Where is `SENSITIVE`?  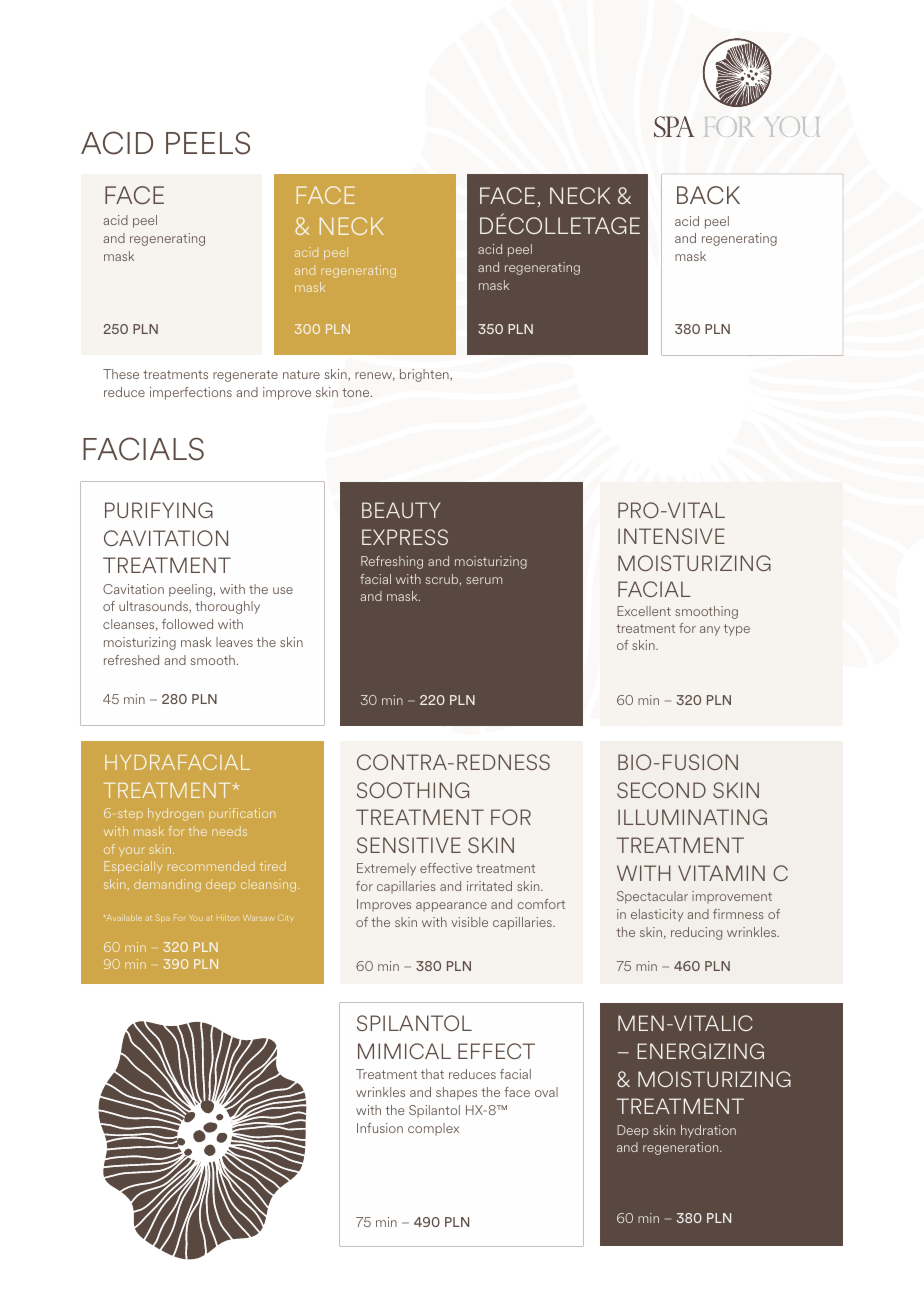
SENSITIVE is located at coordinates (409, 845).
